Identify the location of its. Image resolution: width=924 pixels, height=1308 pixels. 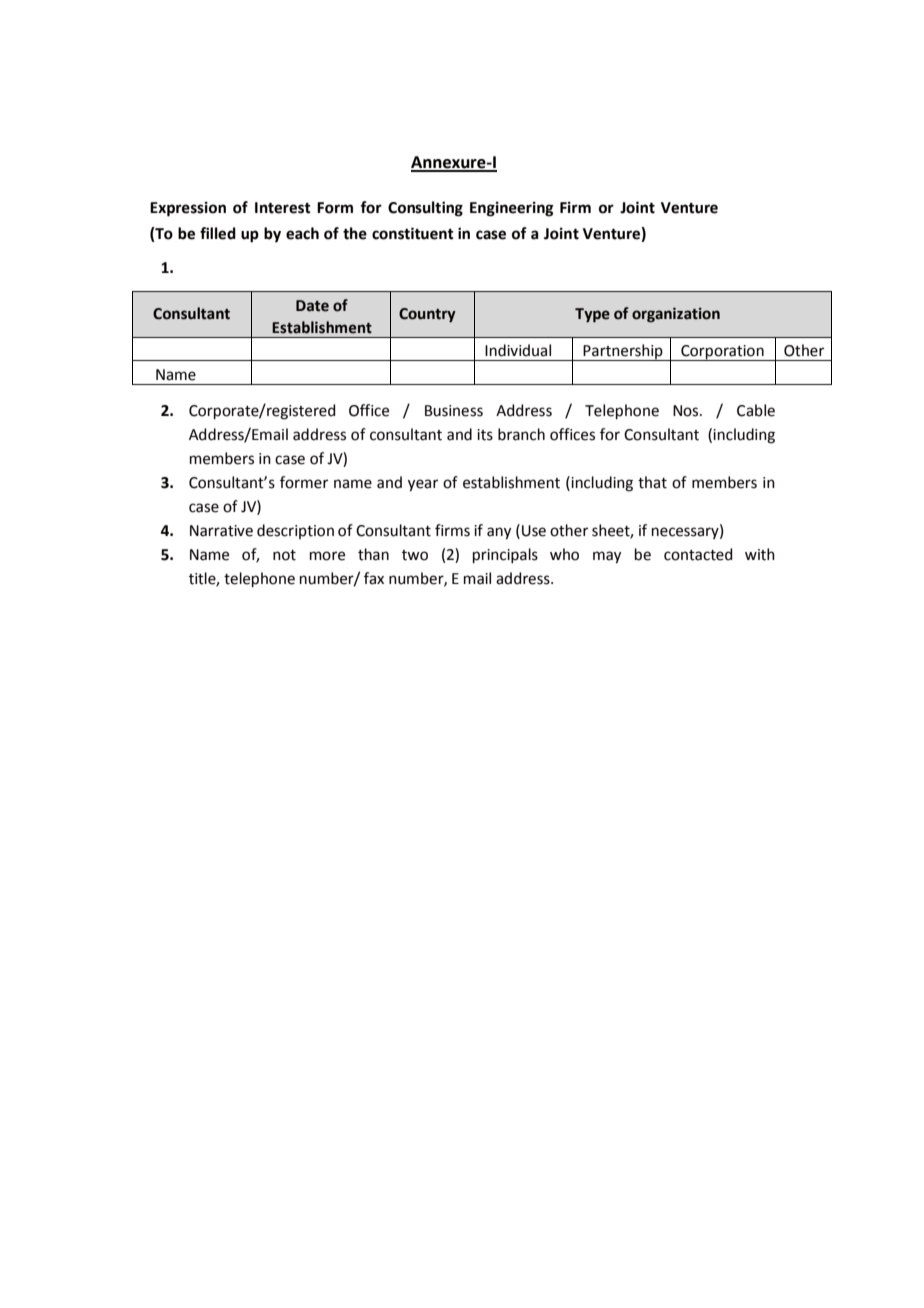
(485, 435).
